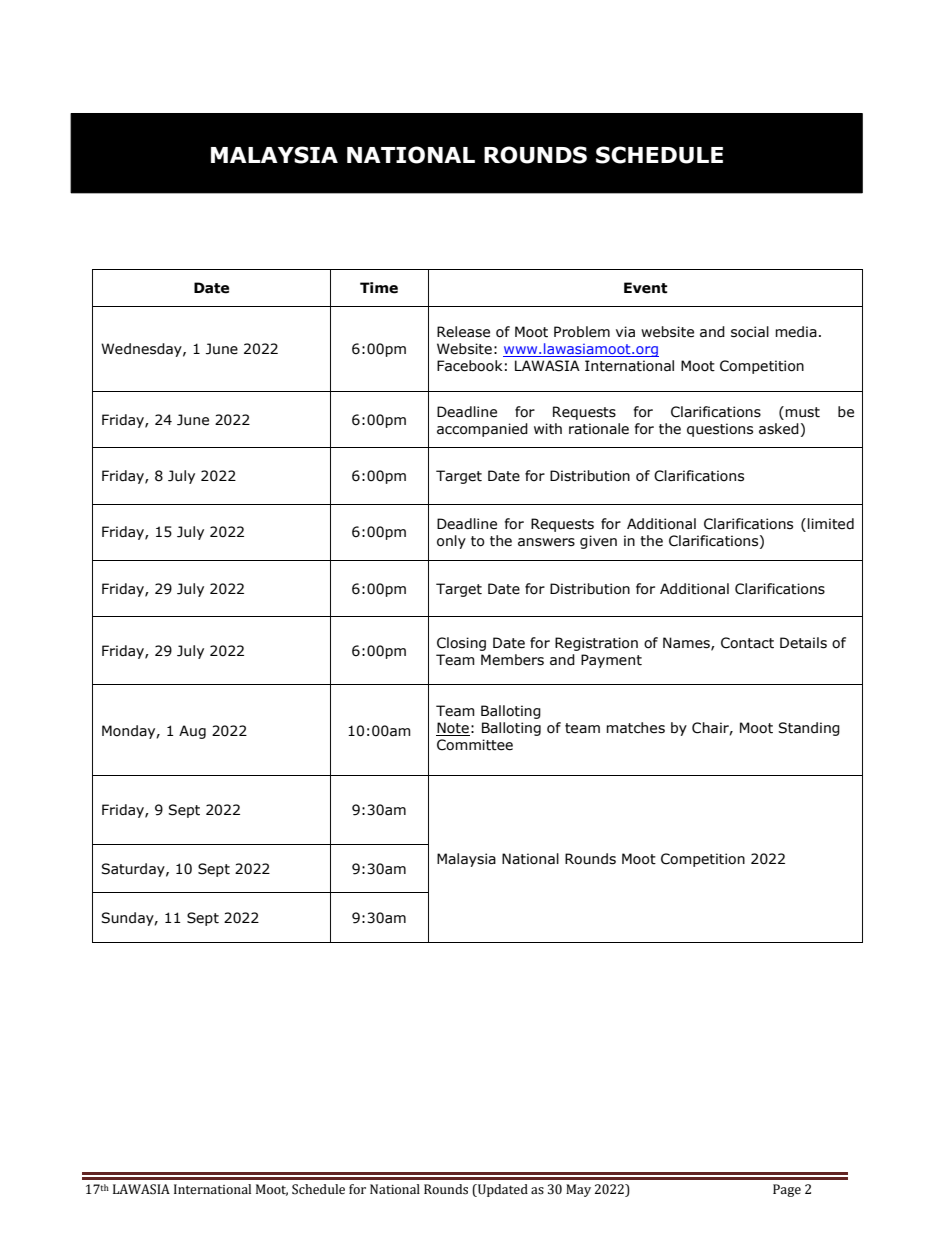 This screenshot has height=1233, width=952. I want to click on Committee, so click(475, 745).
